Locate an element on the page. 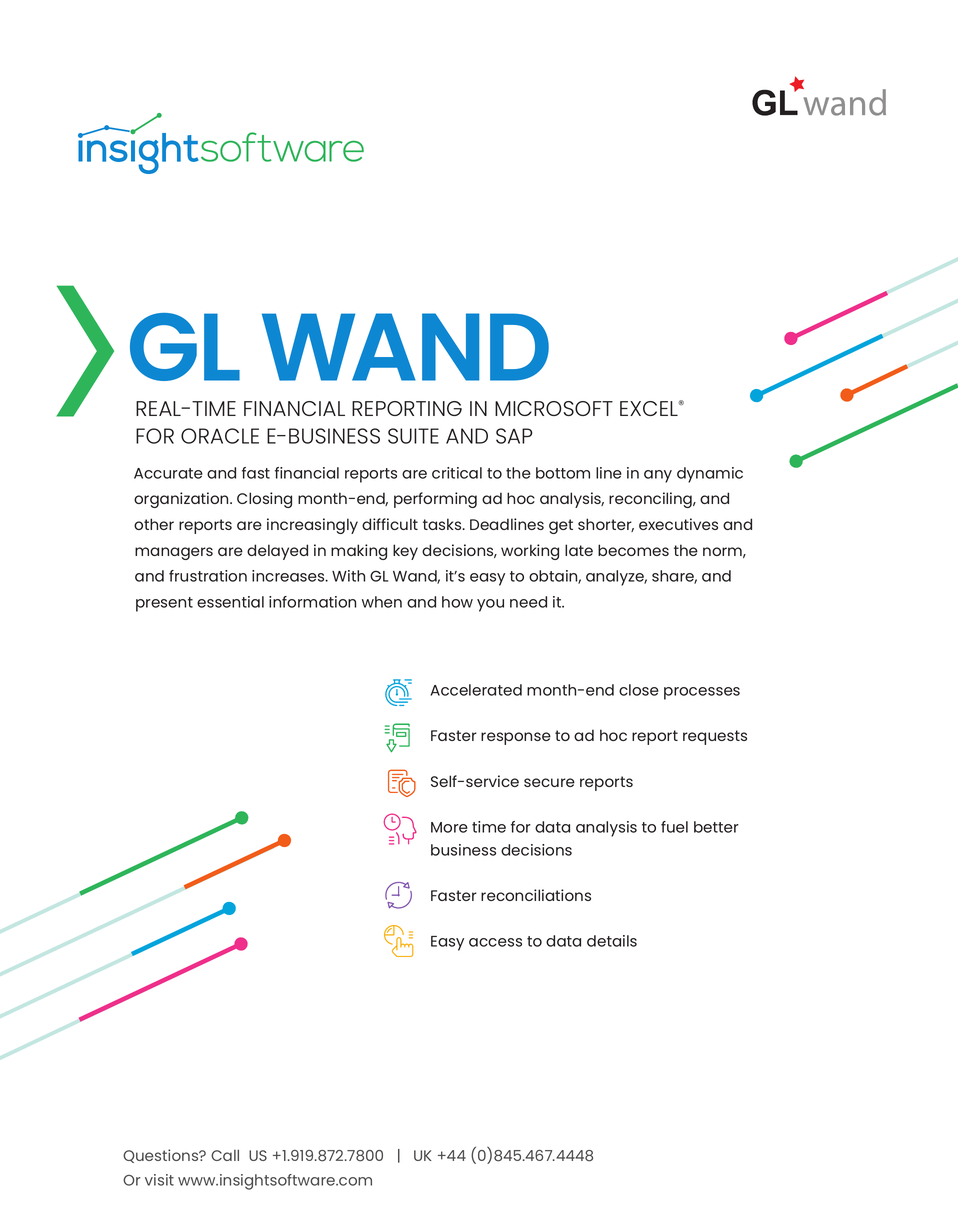  visit is located at coordinates (159, 1180).
